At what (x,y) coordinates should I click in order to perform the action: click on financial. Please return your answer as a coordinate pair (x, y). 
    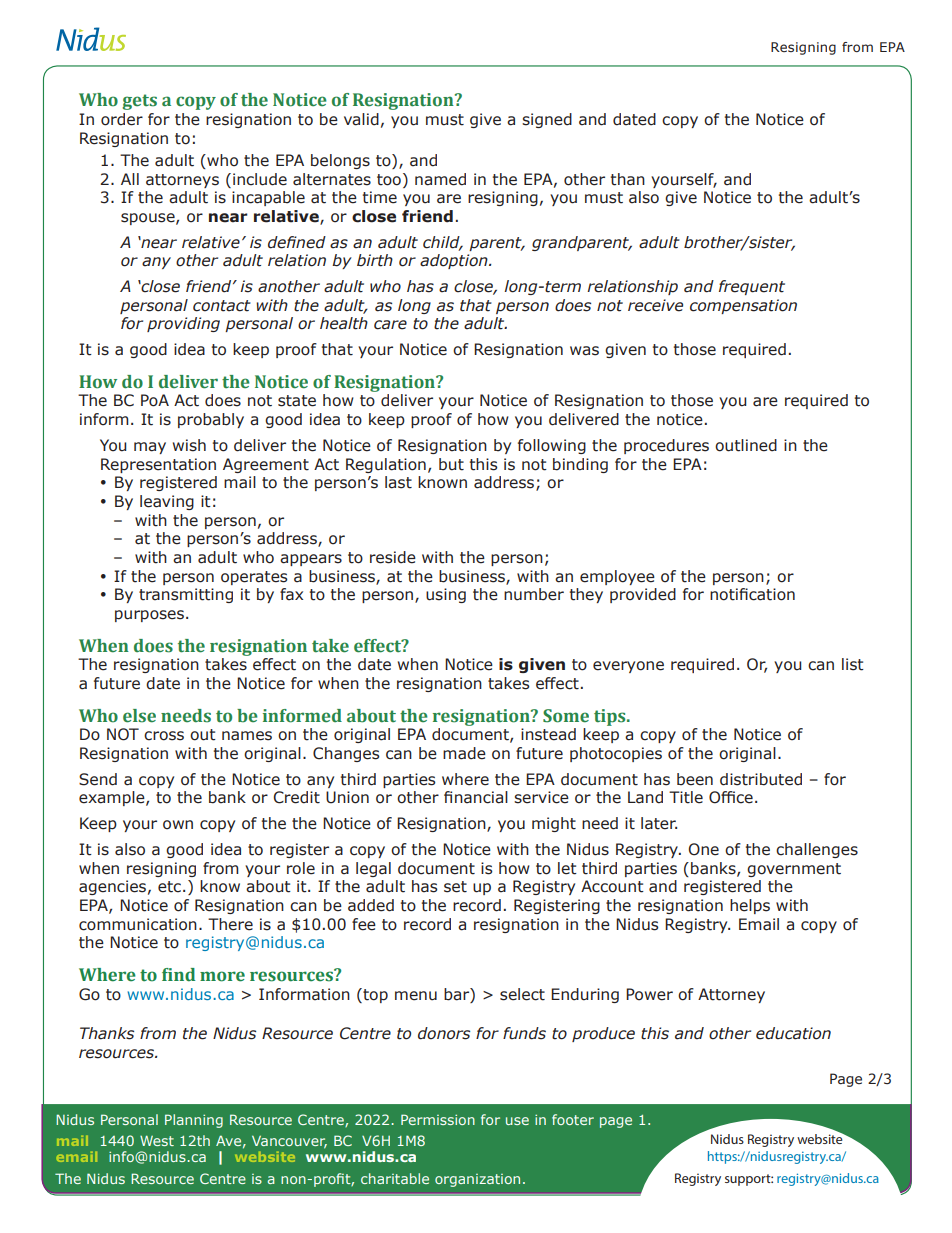
    Looking at the image, I should click on (476, 797).
